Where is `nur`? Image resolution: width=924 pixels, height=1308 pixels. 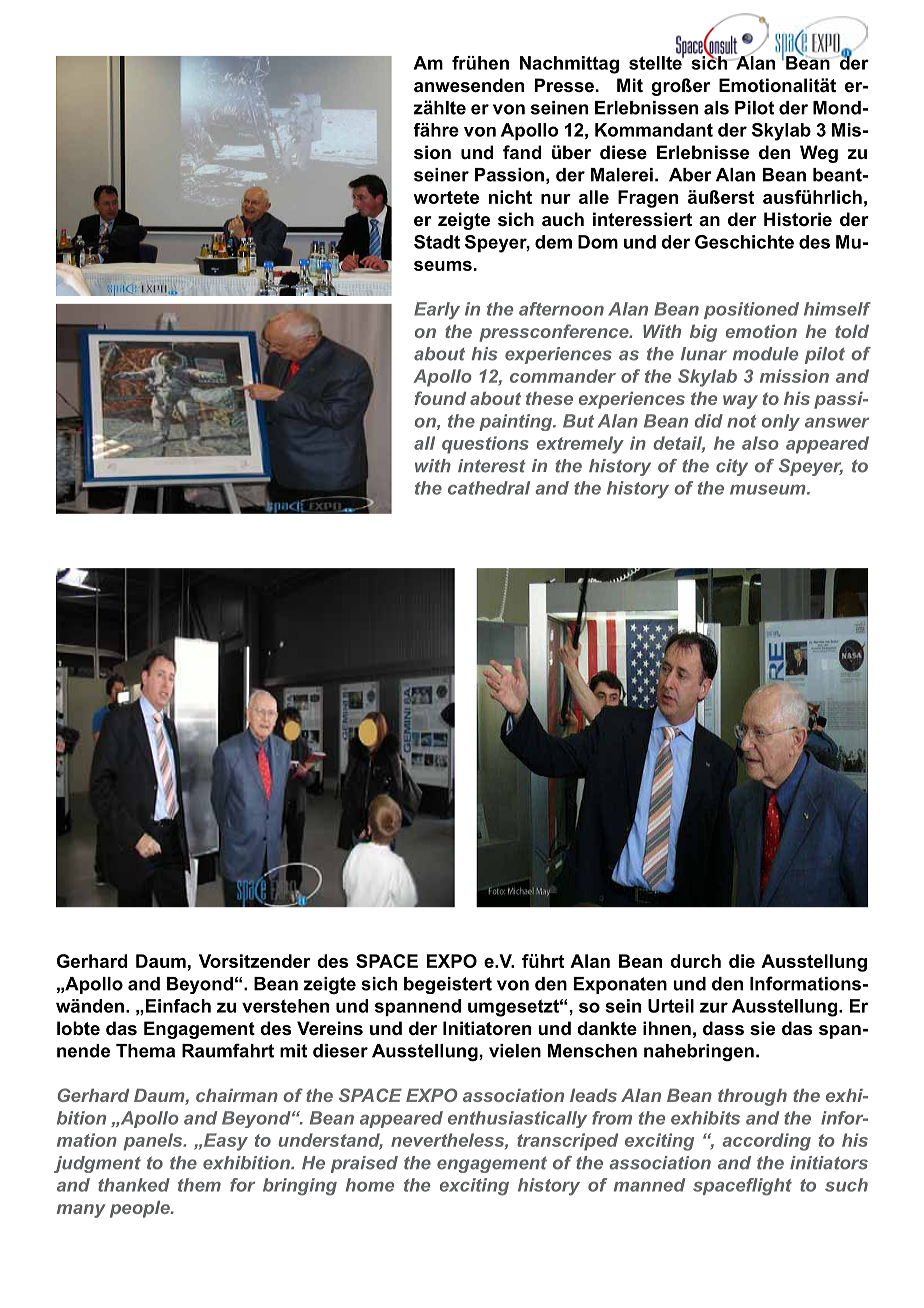
nur is located at coordinates (556, 199).
